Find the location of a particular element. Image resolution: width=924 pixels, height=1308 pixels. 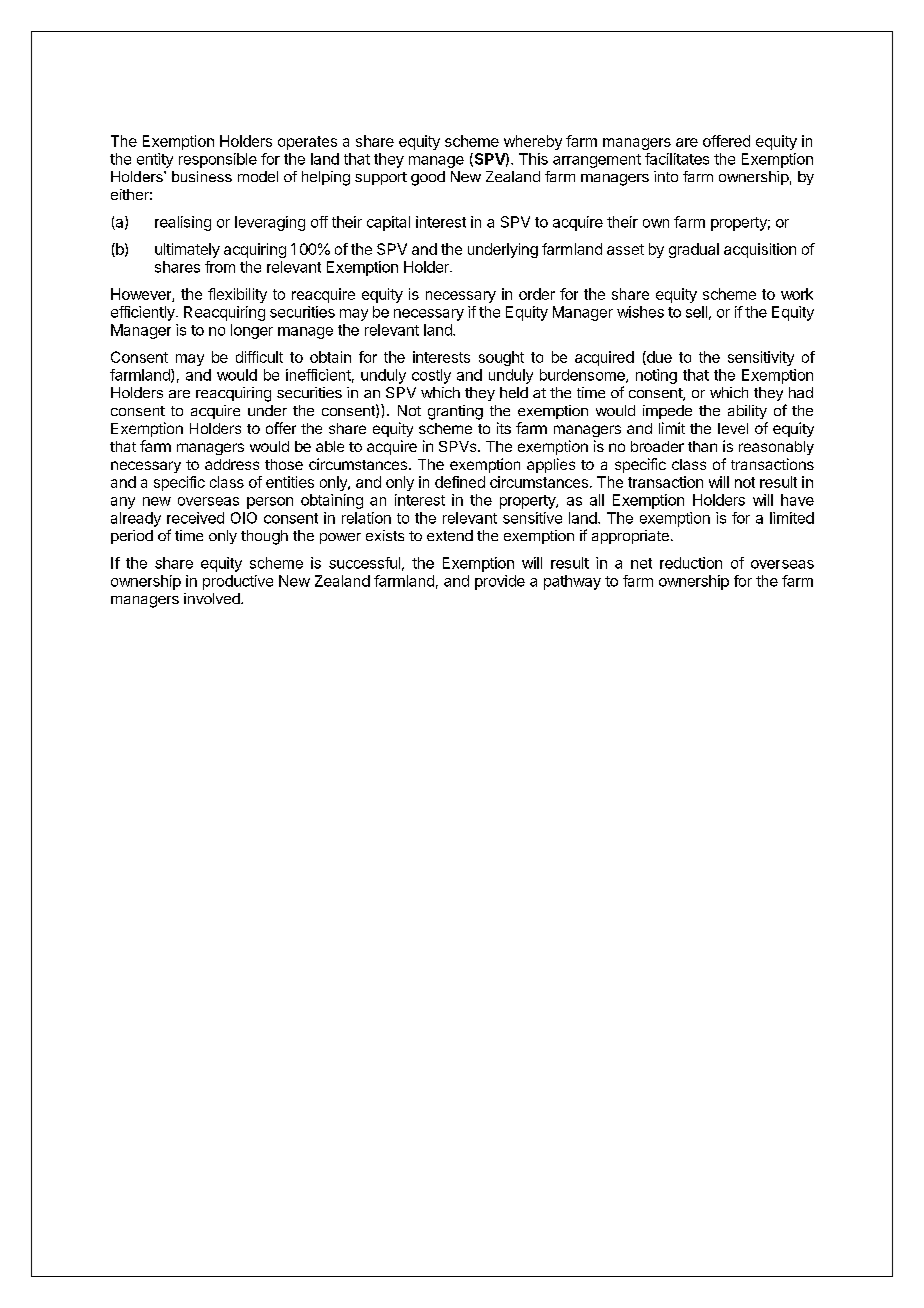

address is located at coordinates (232, 464).
